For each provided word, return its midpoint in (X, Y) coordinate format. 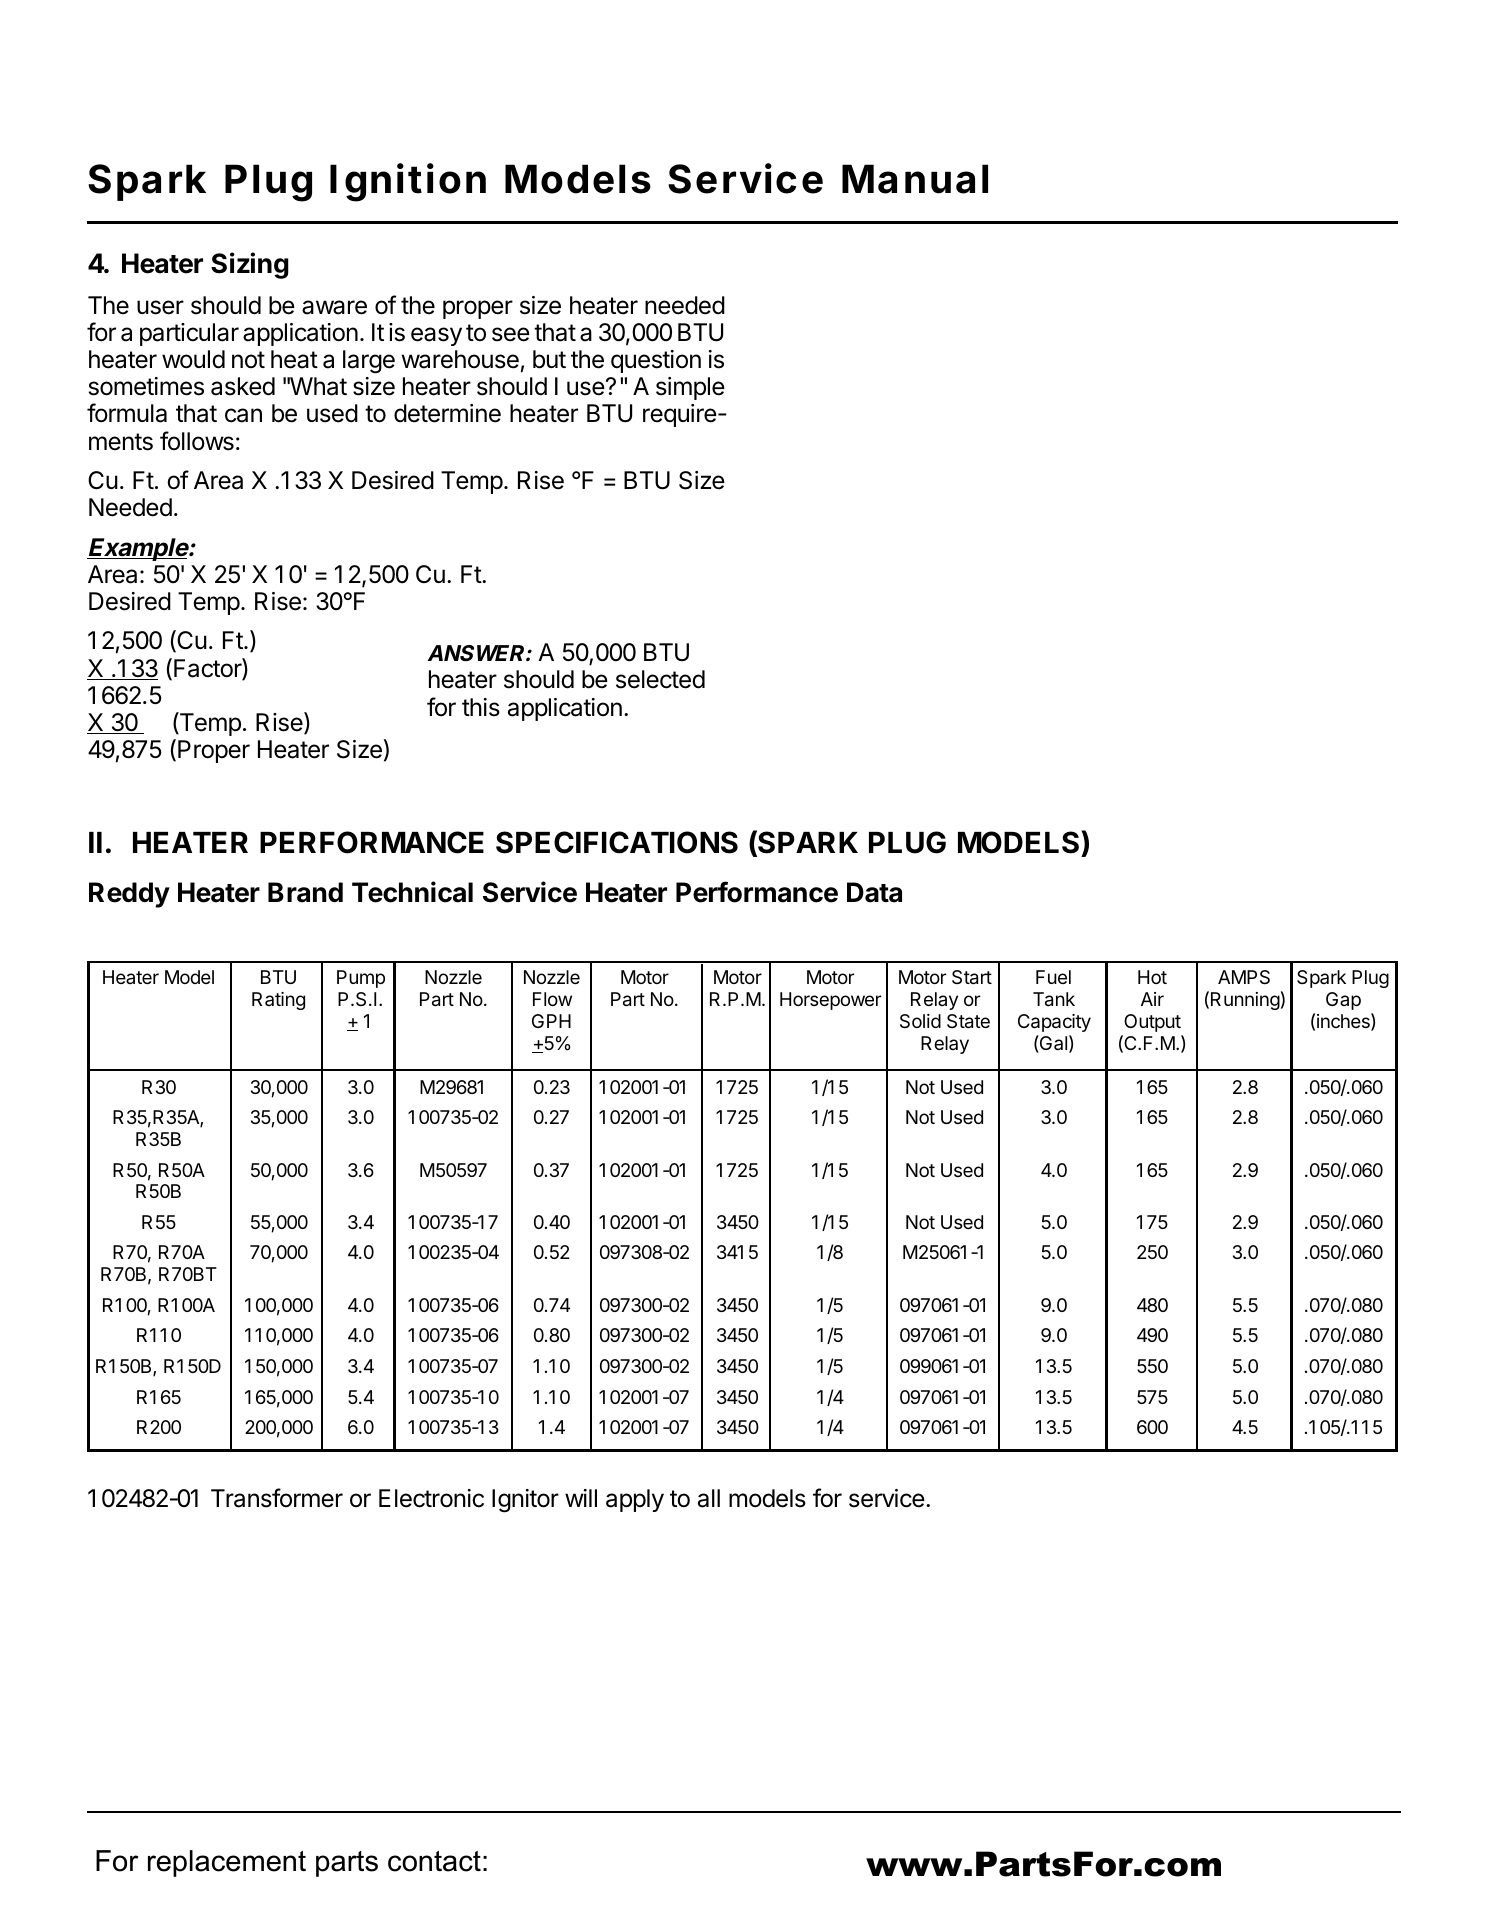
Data (874, 892)
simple (690, 388)
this (481, 707)
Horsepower (830, 1001)
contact (434, 1861)
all (709, 1498)
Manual (915, 179)
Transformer (277, 1498)
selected (660, 679)
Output (1152, 1023)
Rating (278, 1001)
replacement (227, 1863)
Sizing (250, 265)
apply (635, 1500)
